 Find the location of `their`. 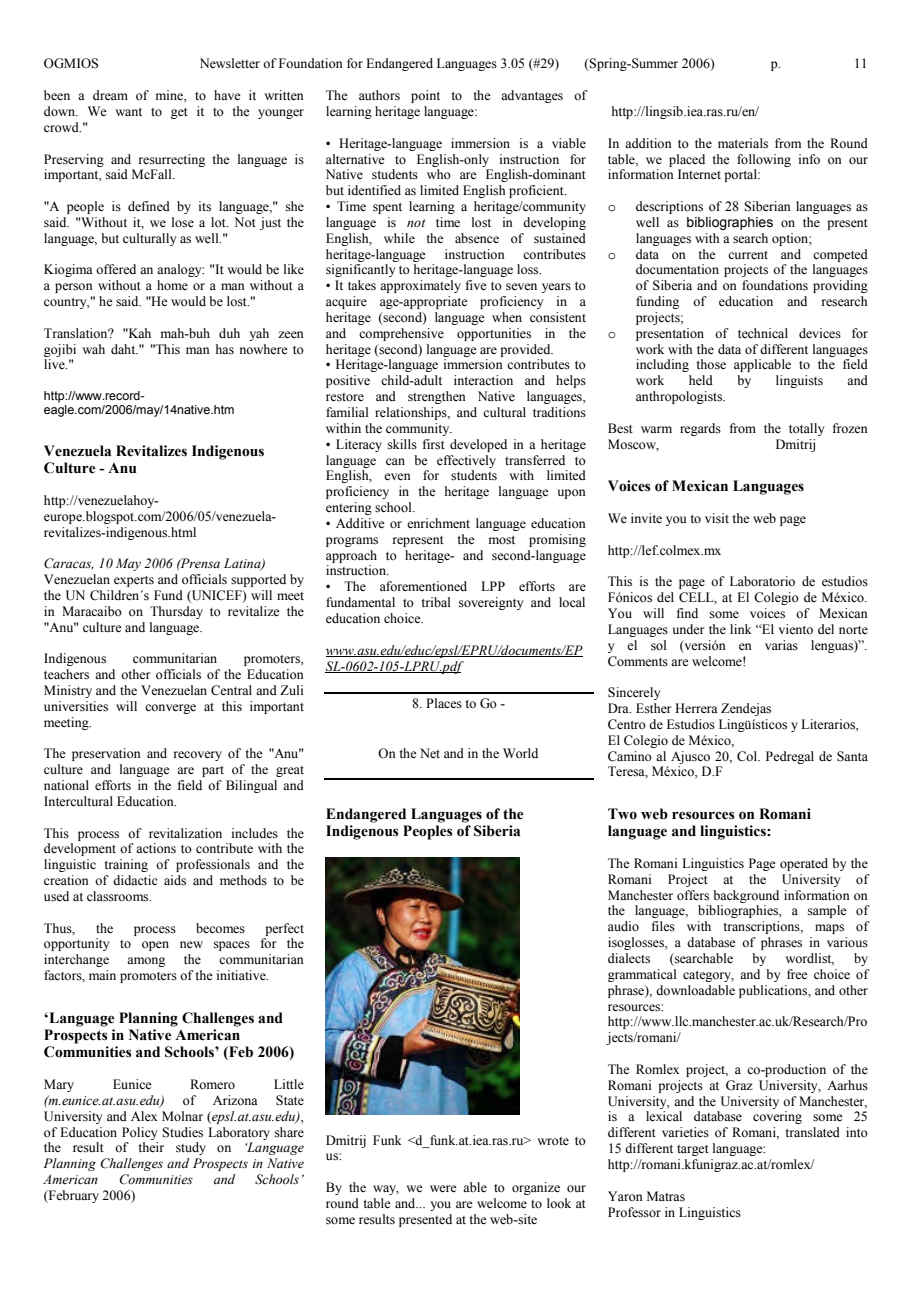

their is located at coordinates (151, 1147).
